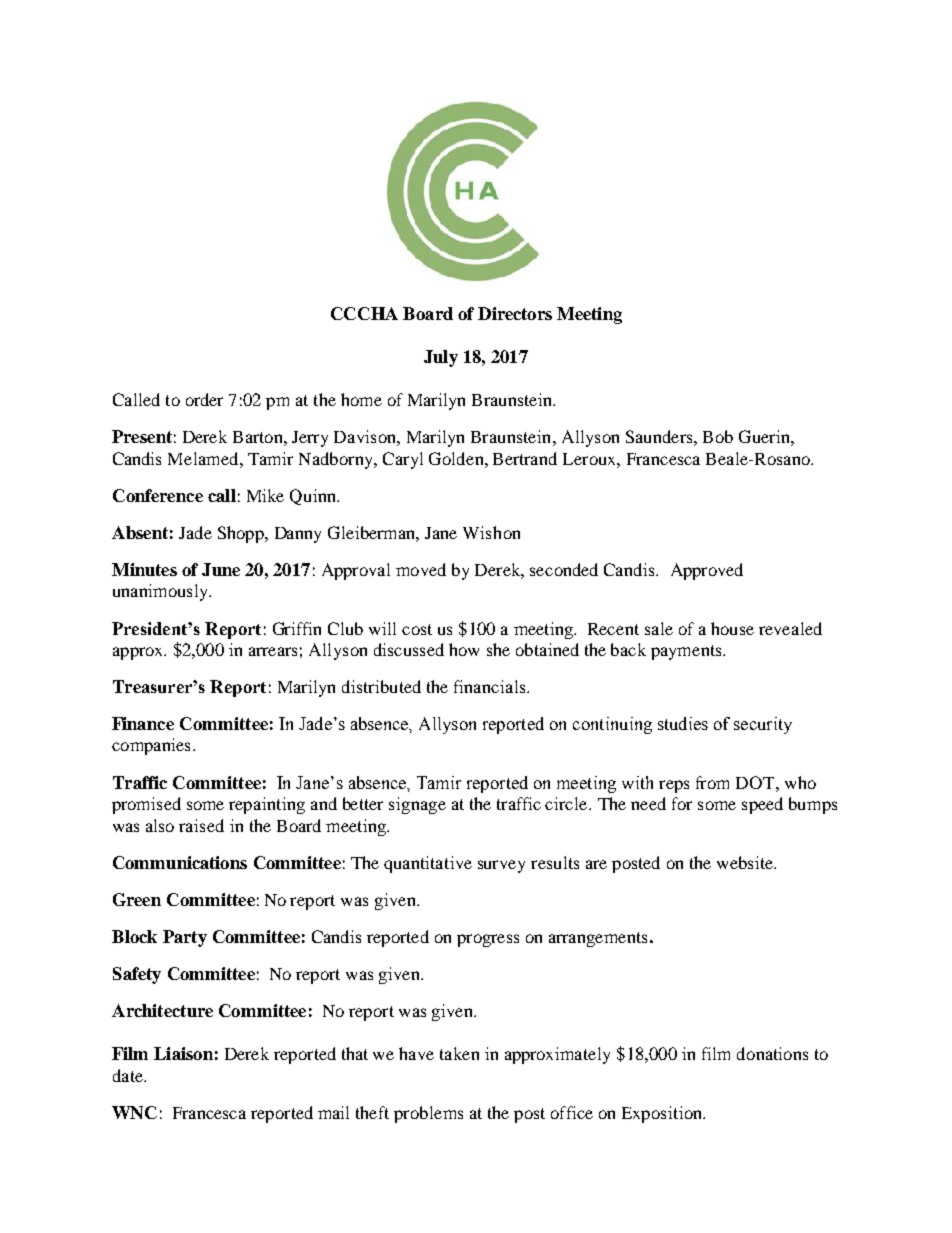  What do you see at coordinates (183, 1053) in the image?
I see `Liaison` at bounding box center [183, 1053].
